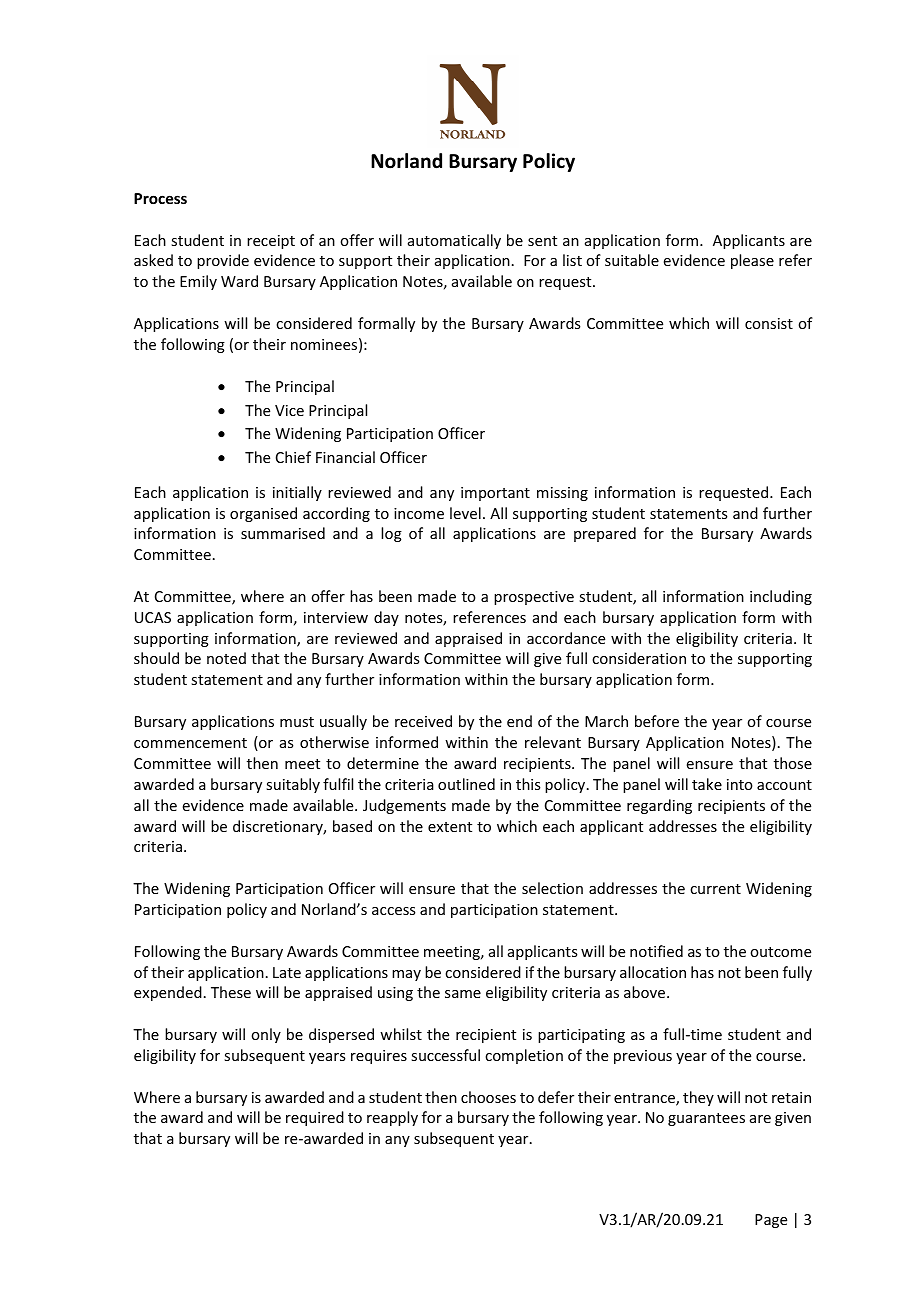 This screenshot has height=1308, width=924. Describe the element at coordinates (495, 494) in the screenshot. I see `important` at that location.
